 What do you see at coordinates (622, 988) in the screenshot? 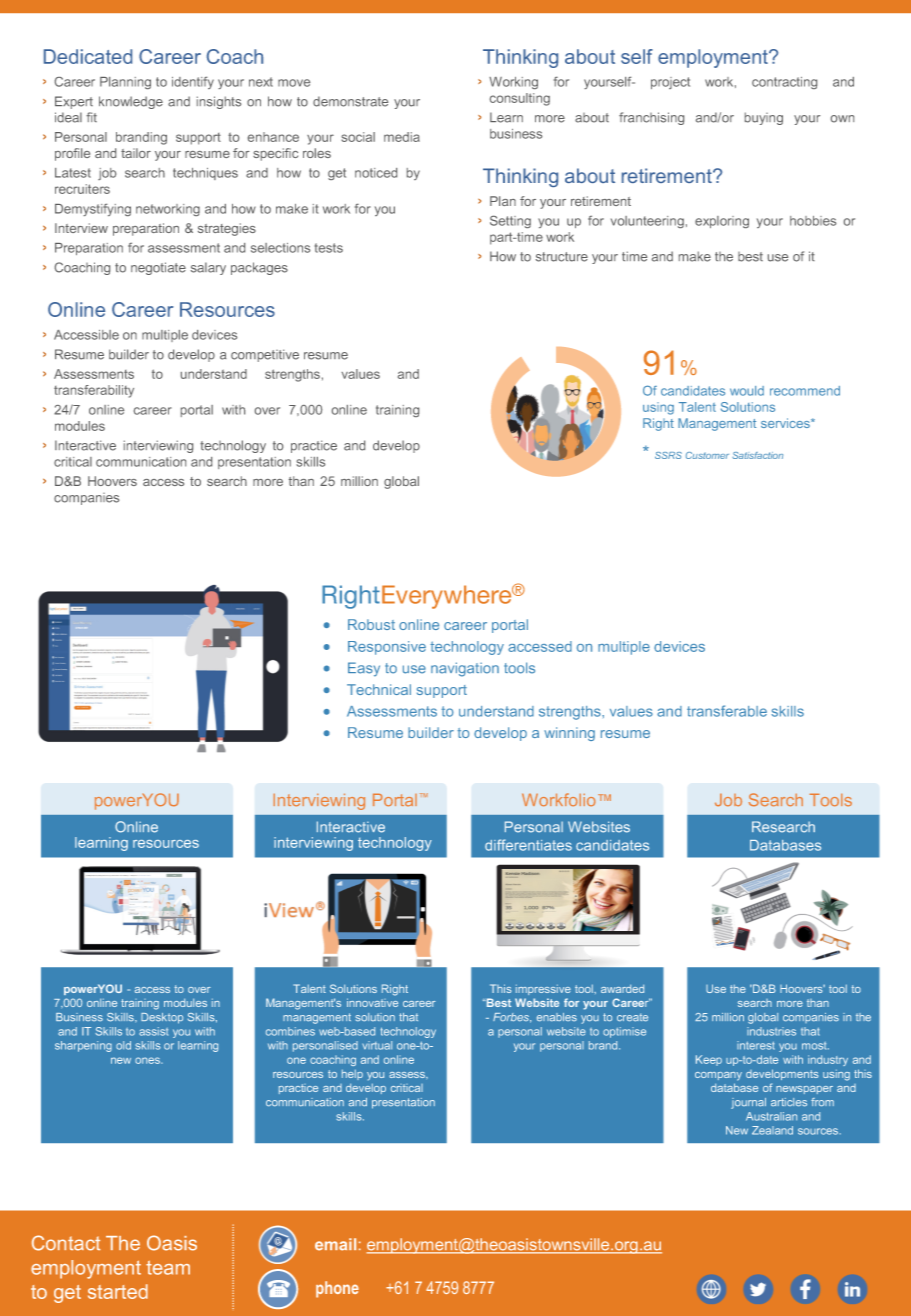
I see `awarded` at bounding box center [622, 988].
